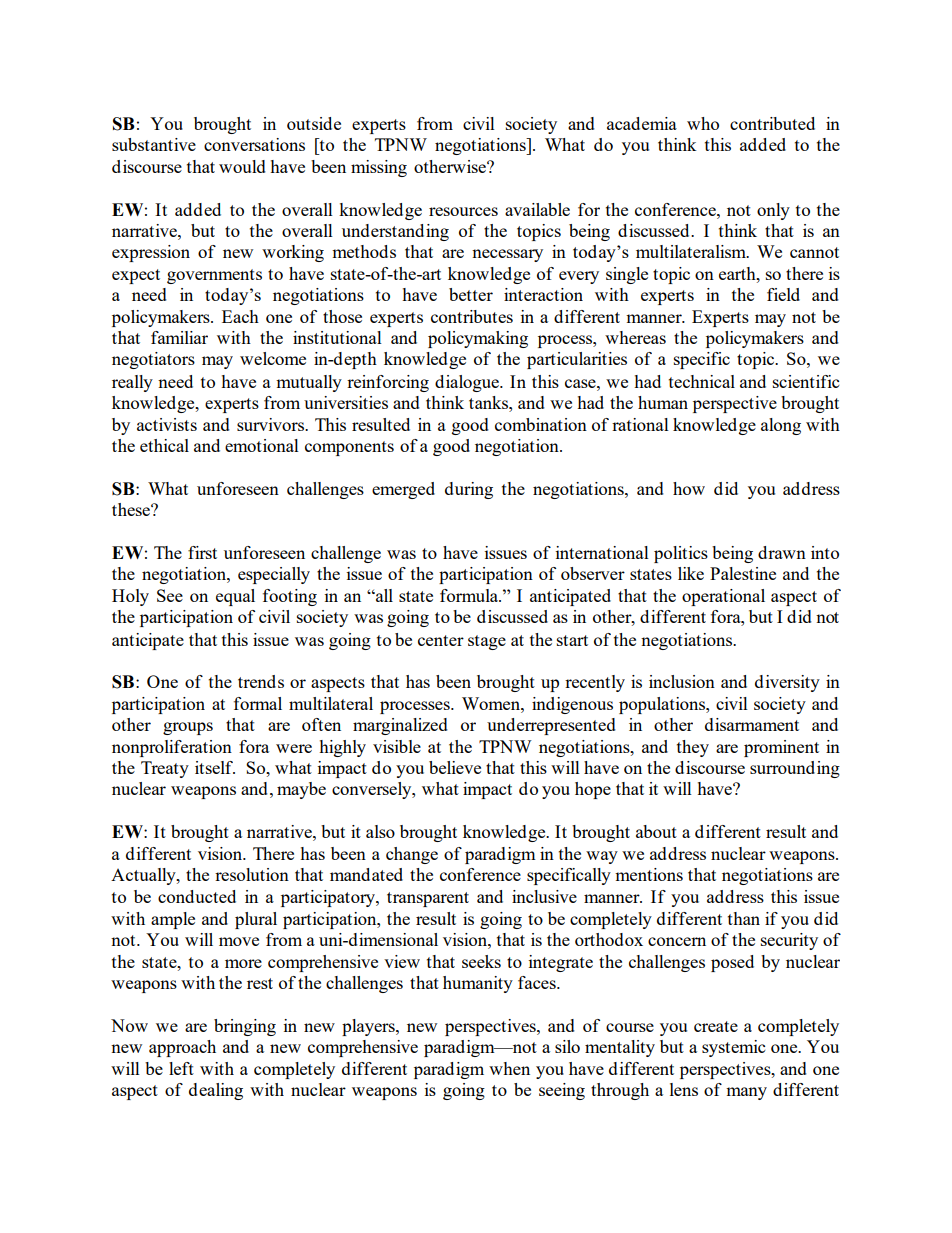 The width and height of the image is (952, 1233). What do you see at coordinates (509, 1068) in the image?
I see `when` at bounding box center [509, 1068].
